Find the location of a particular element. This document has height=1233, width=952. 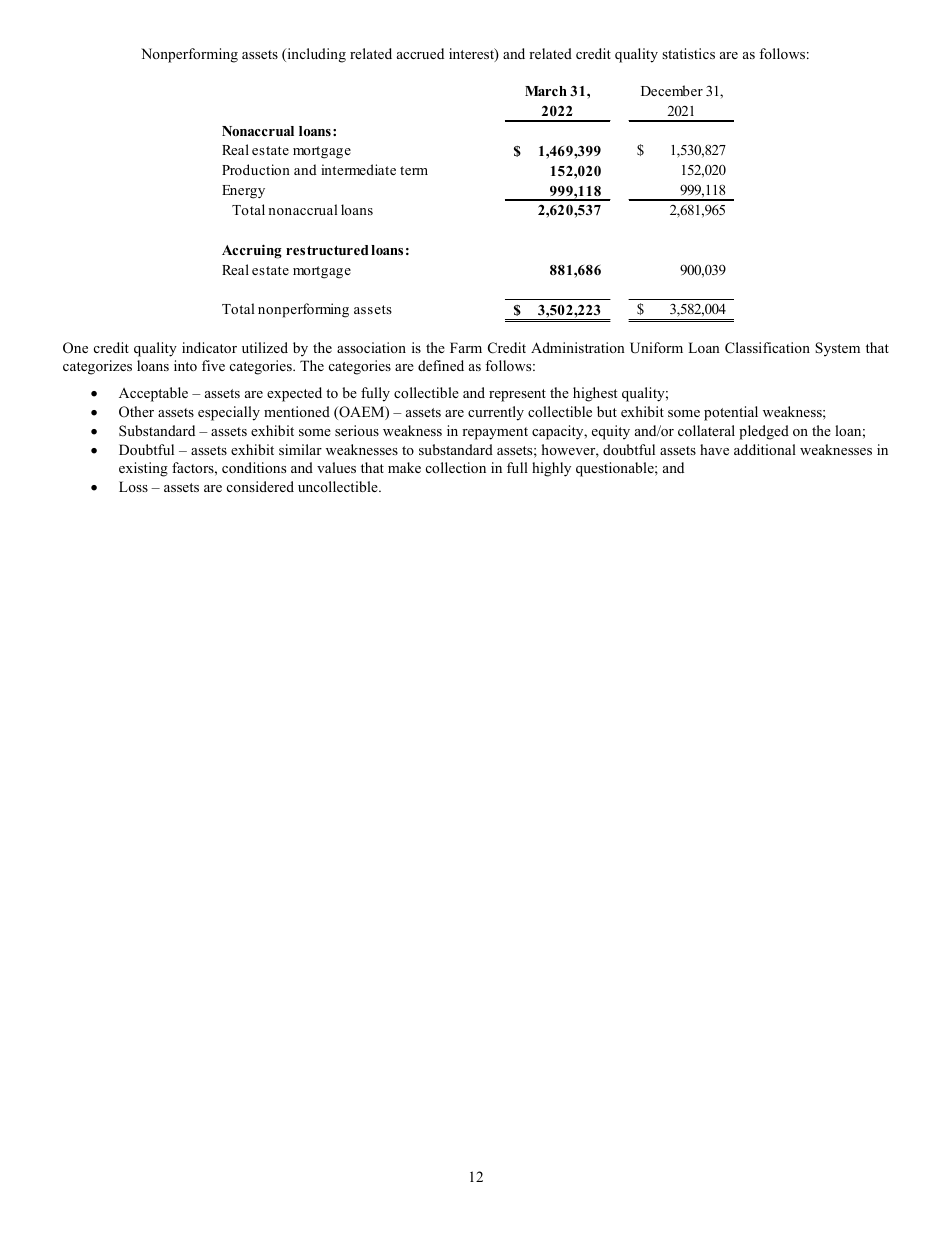

Accruing is located at coordinates (252, 251).
